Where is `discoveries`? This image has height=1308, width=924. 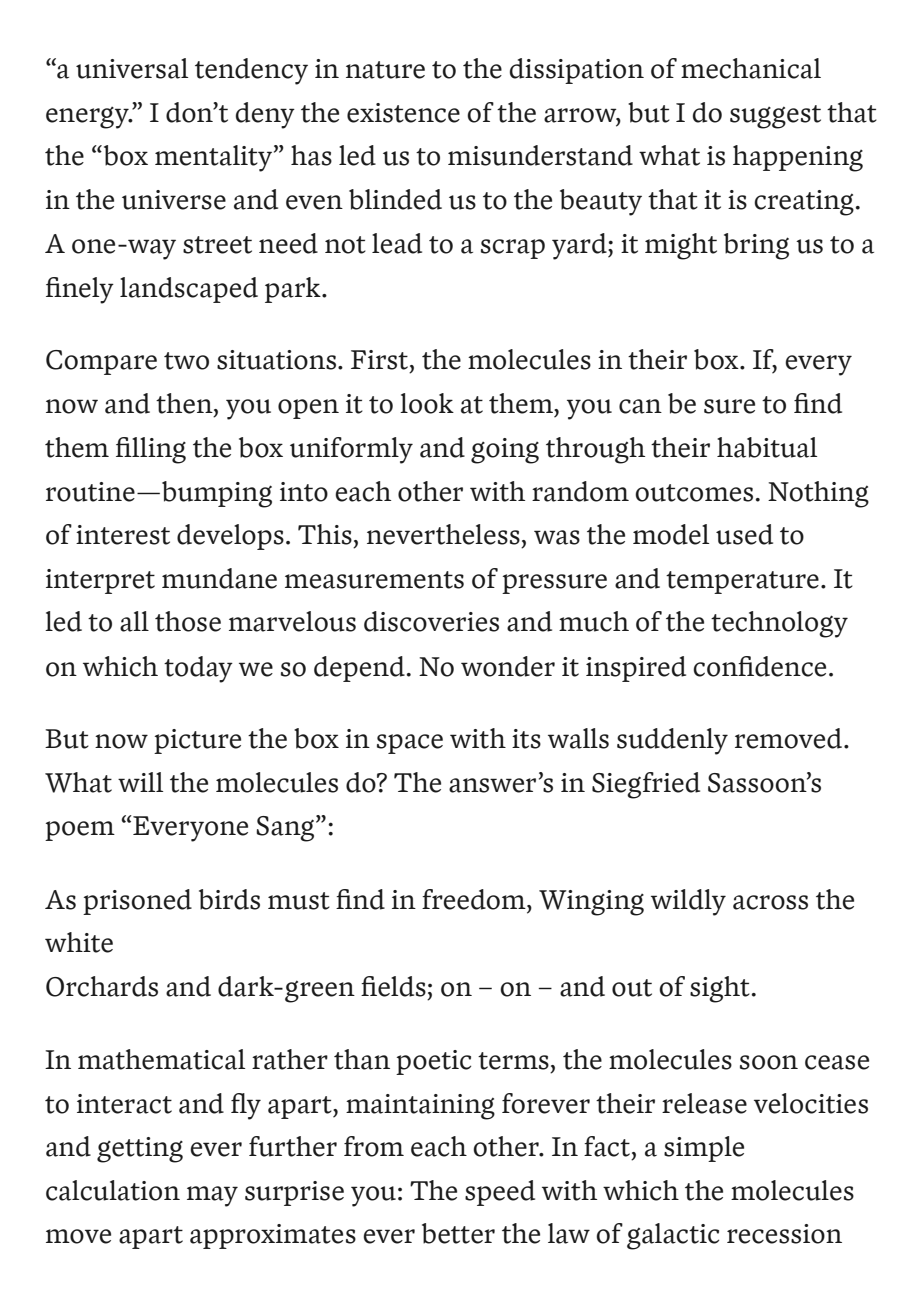
discoveries is located at coordinates (431, 621).
